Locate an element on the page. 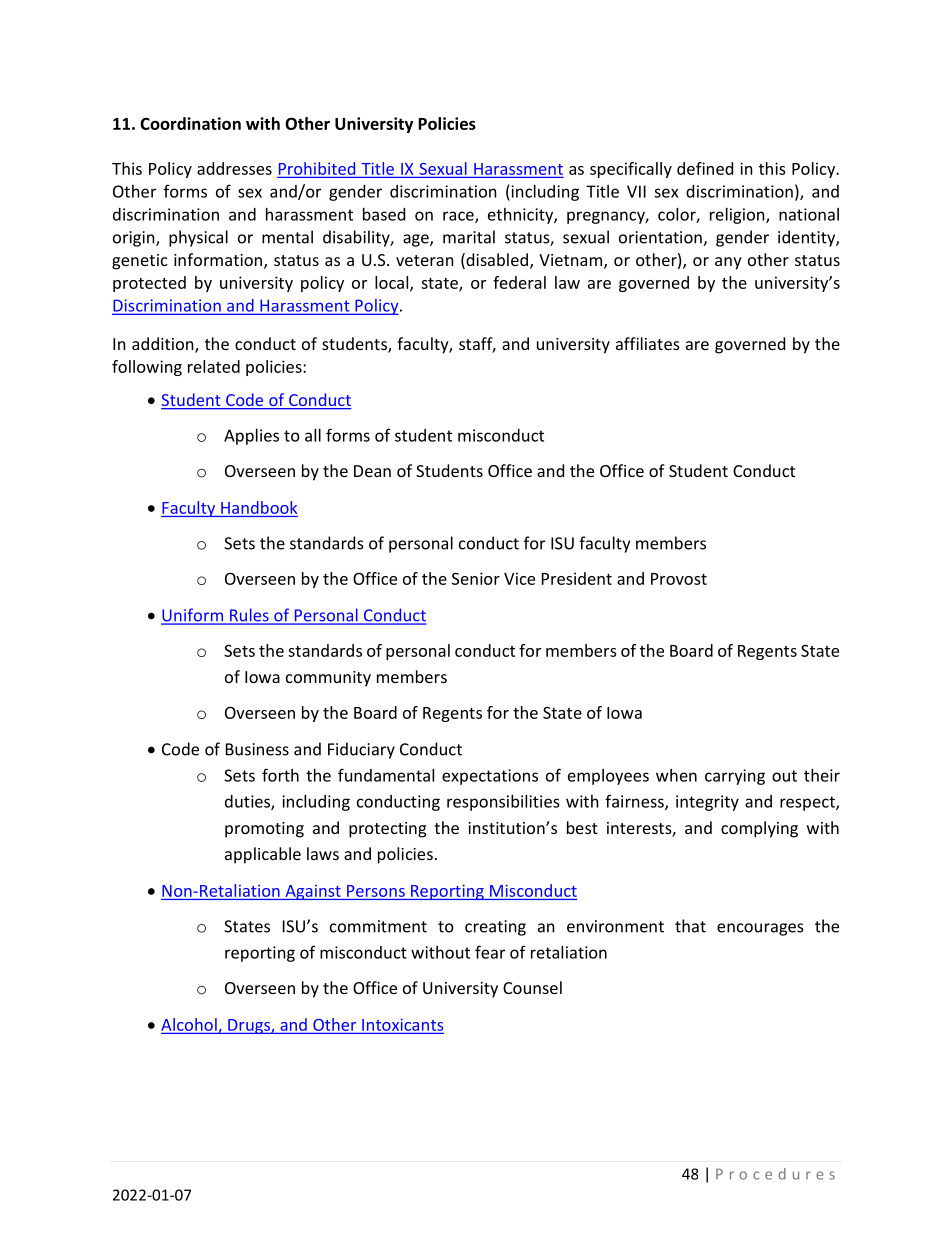 This page has height=1233, width=952. defined is located at coordinates (705, 168).
